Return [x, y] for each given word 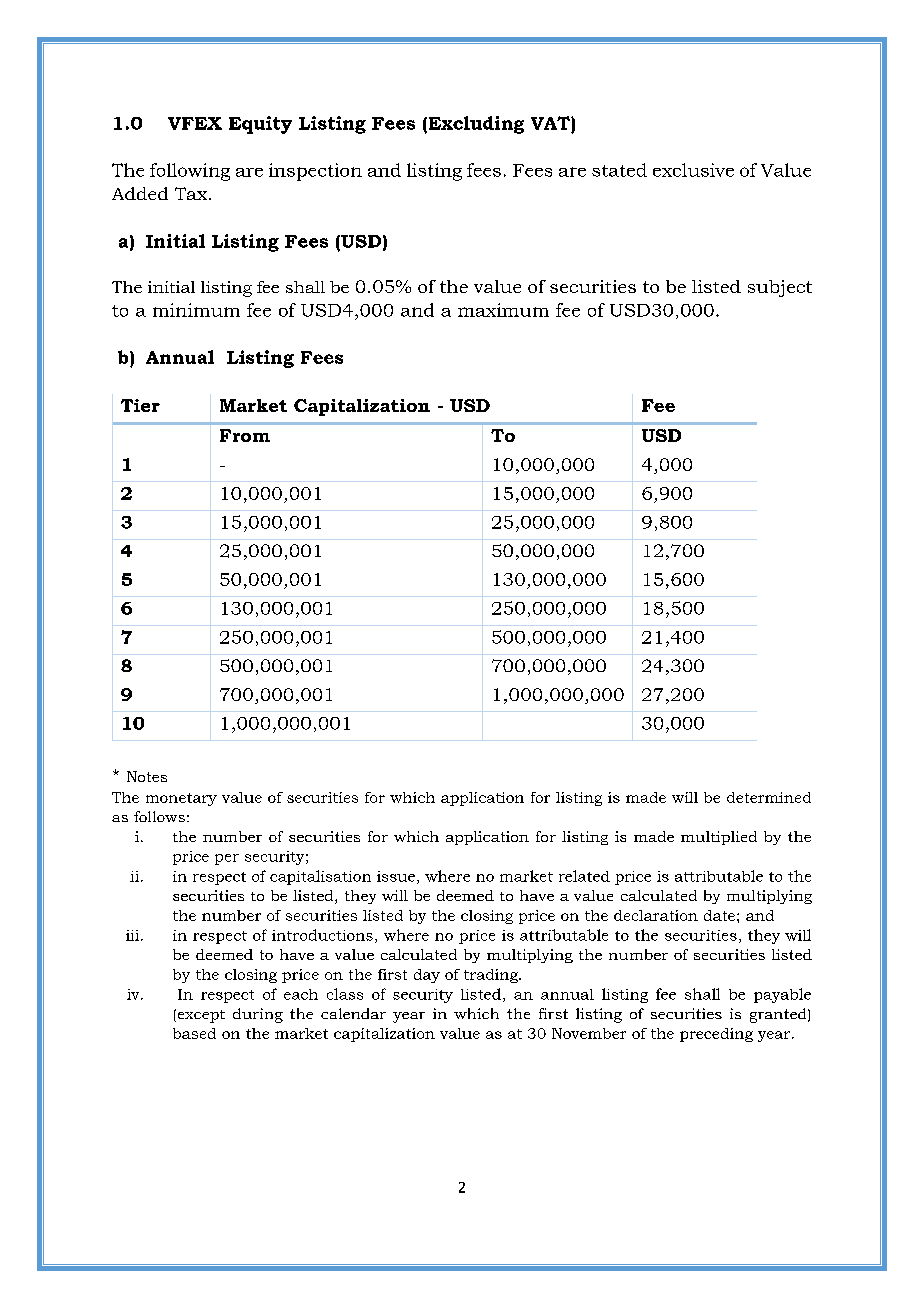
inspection [315, 172]
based [194, 1033]
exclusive [693, 170]
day [427, 976]
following [190, 172]
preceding [716, 1035]
